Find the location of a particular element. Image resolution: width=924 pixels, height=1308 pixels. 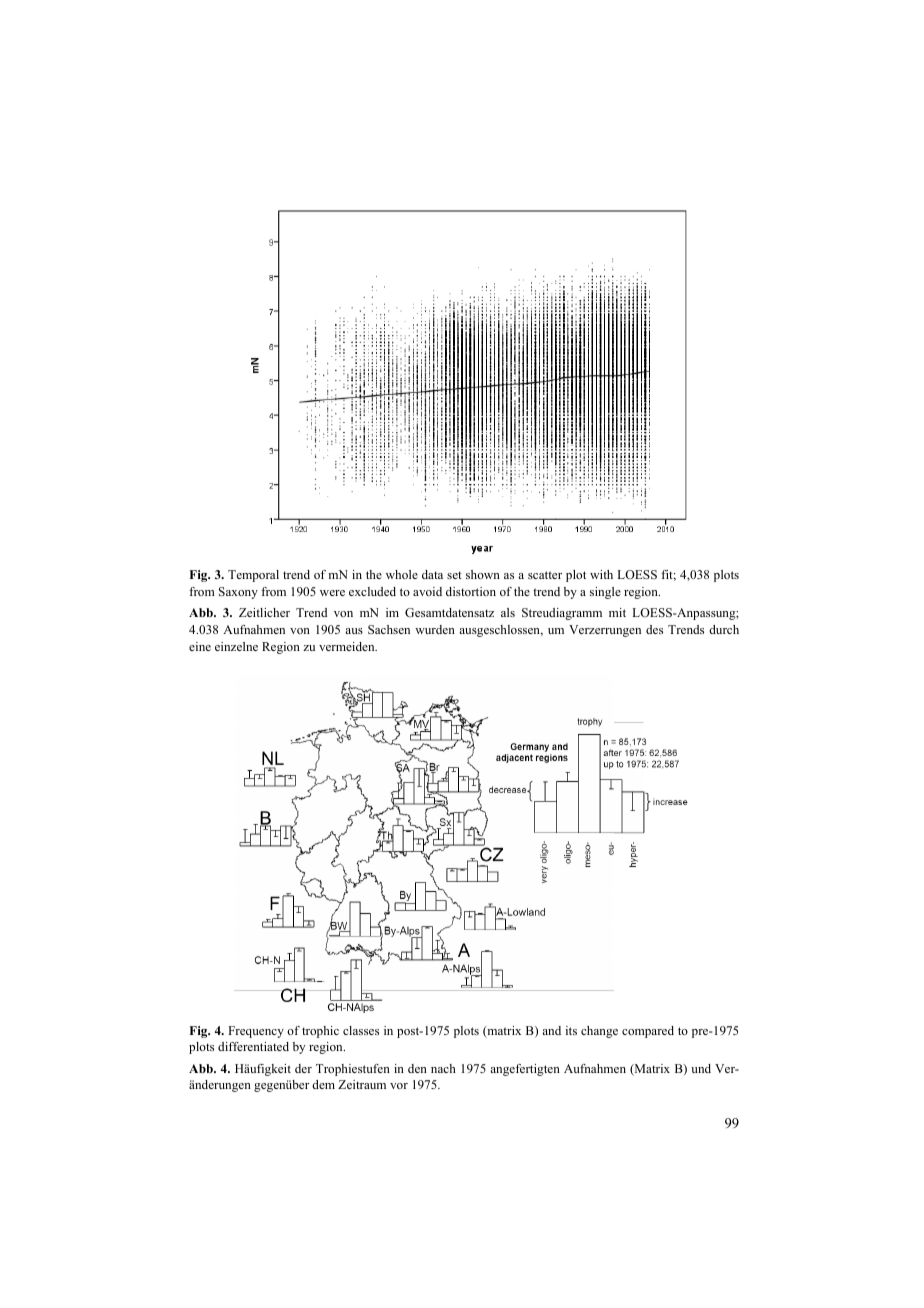

des is located at coordinates (654, 629).
